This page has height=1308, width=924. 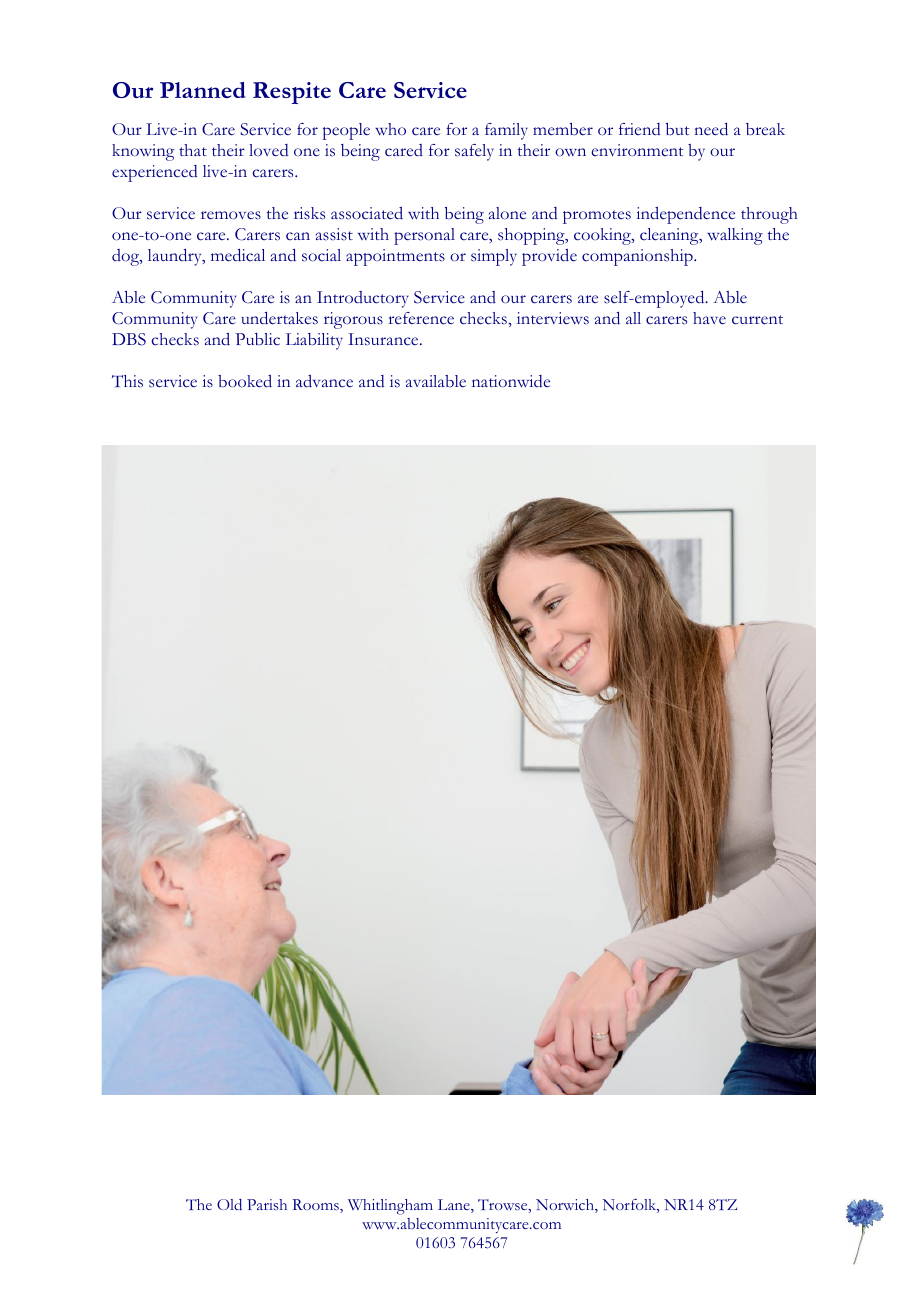 What do you see at coordinates (267, 1204) in the page?
I see `Parish` at bounding box center [267, 1204].
